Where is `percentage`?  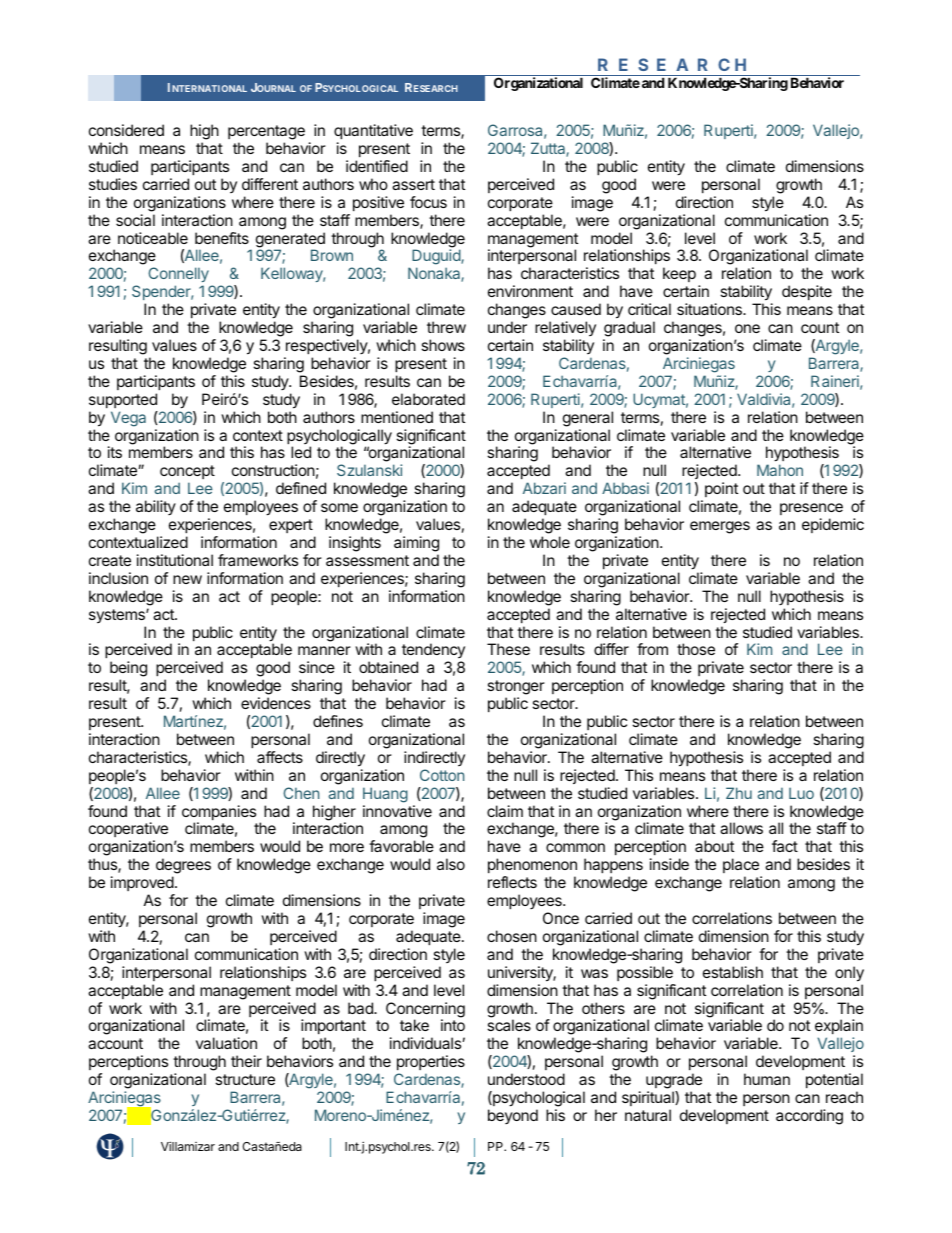
percentage is located at coordinates (266, 134).
